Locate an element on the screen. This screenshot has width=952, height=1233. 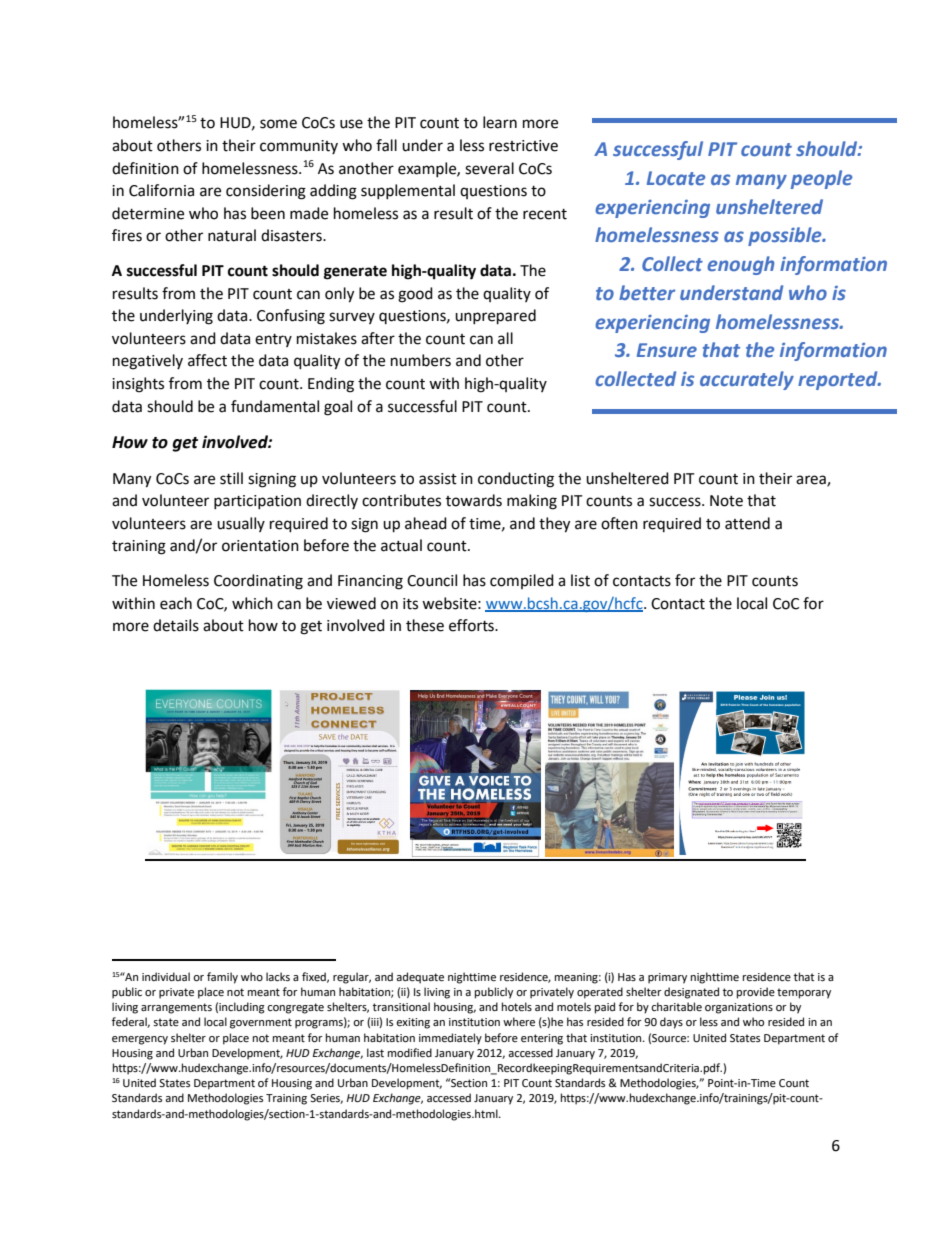
California is located at coordinates (161, 190).
